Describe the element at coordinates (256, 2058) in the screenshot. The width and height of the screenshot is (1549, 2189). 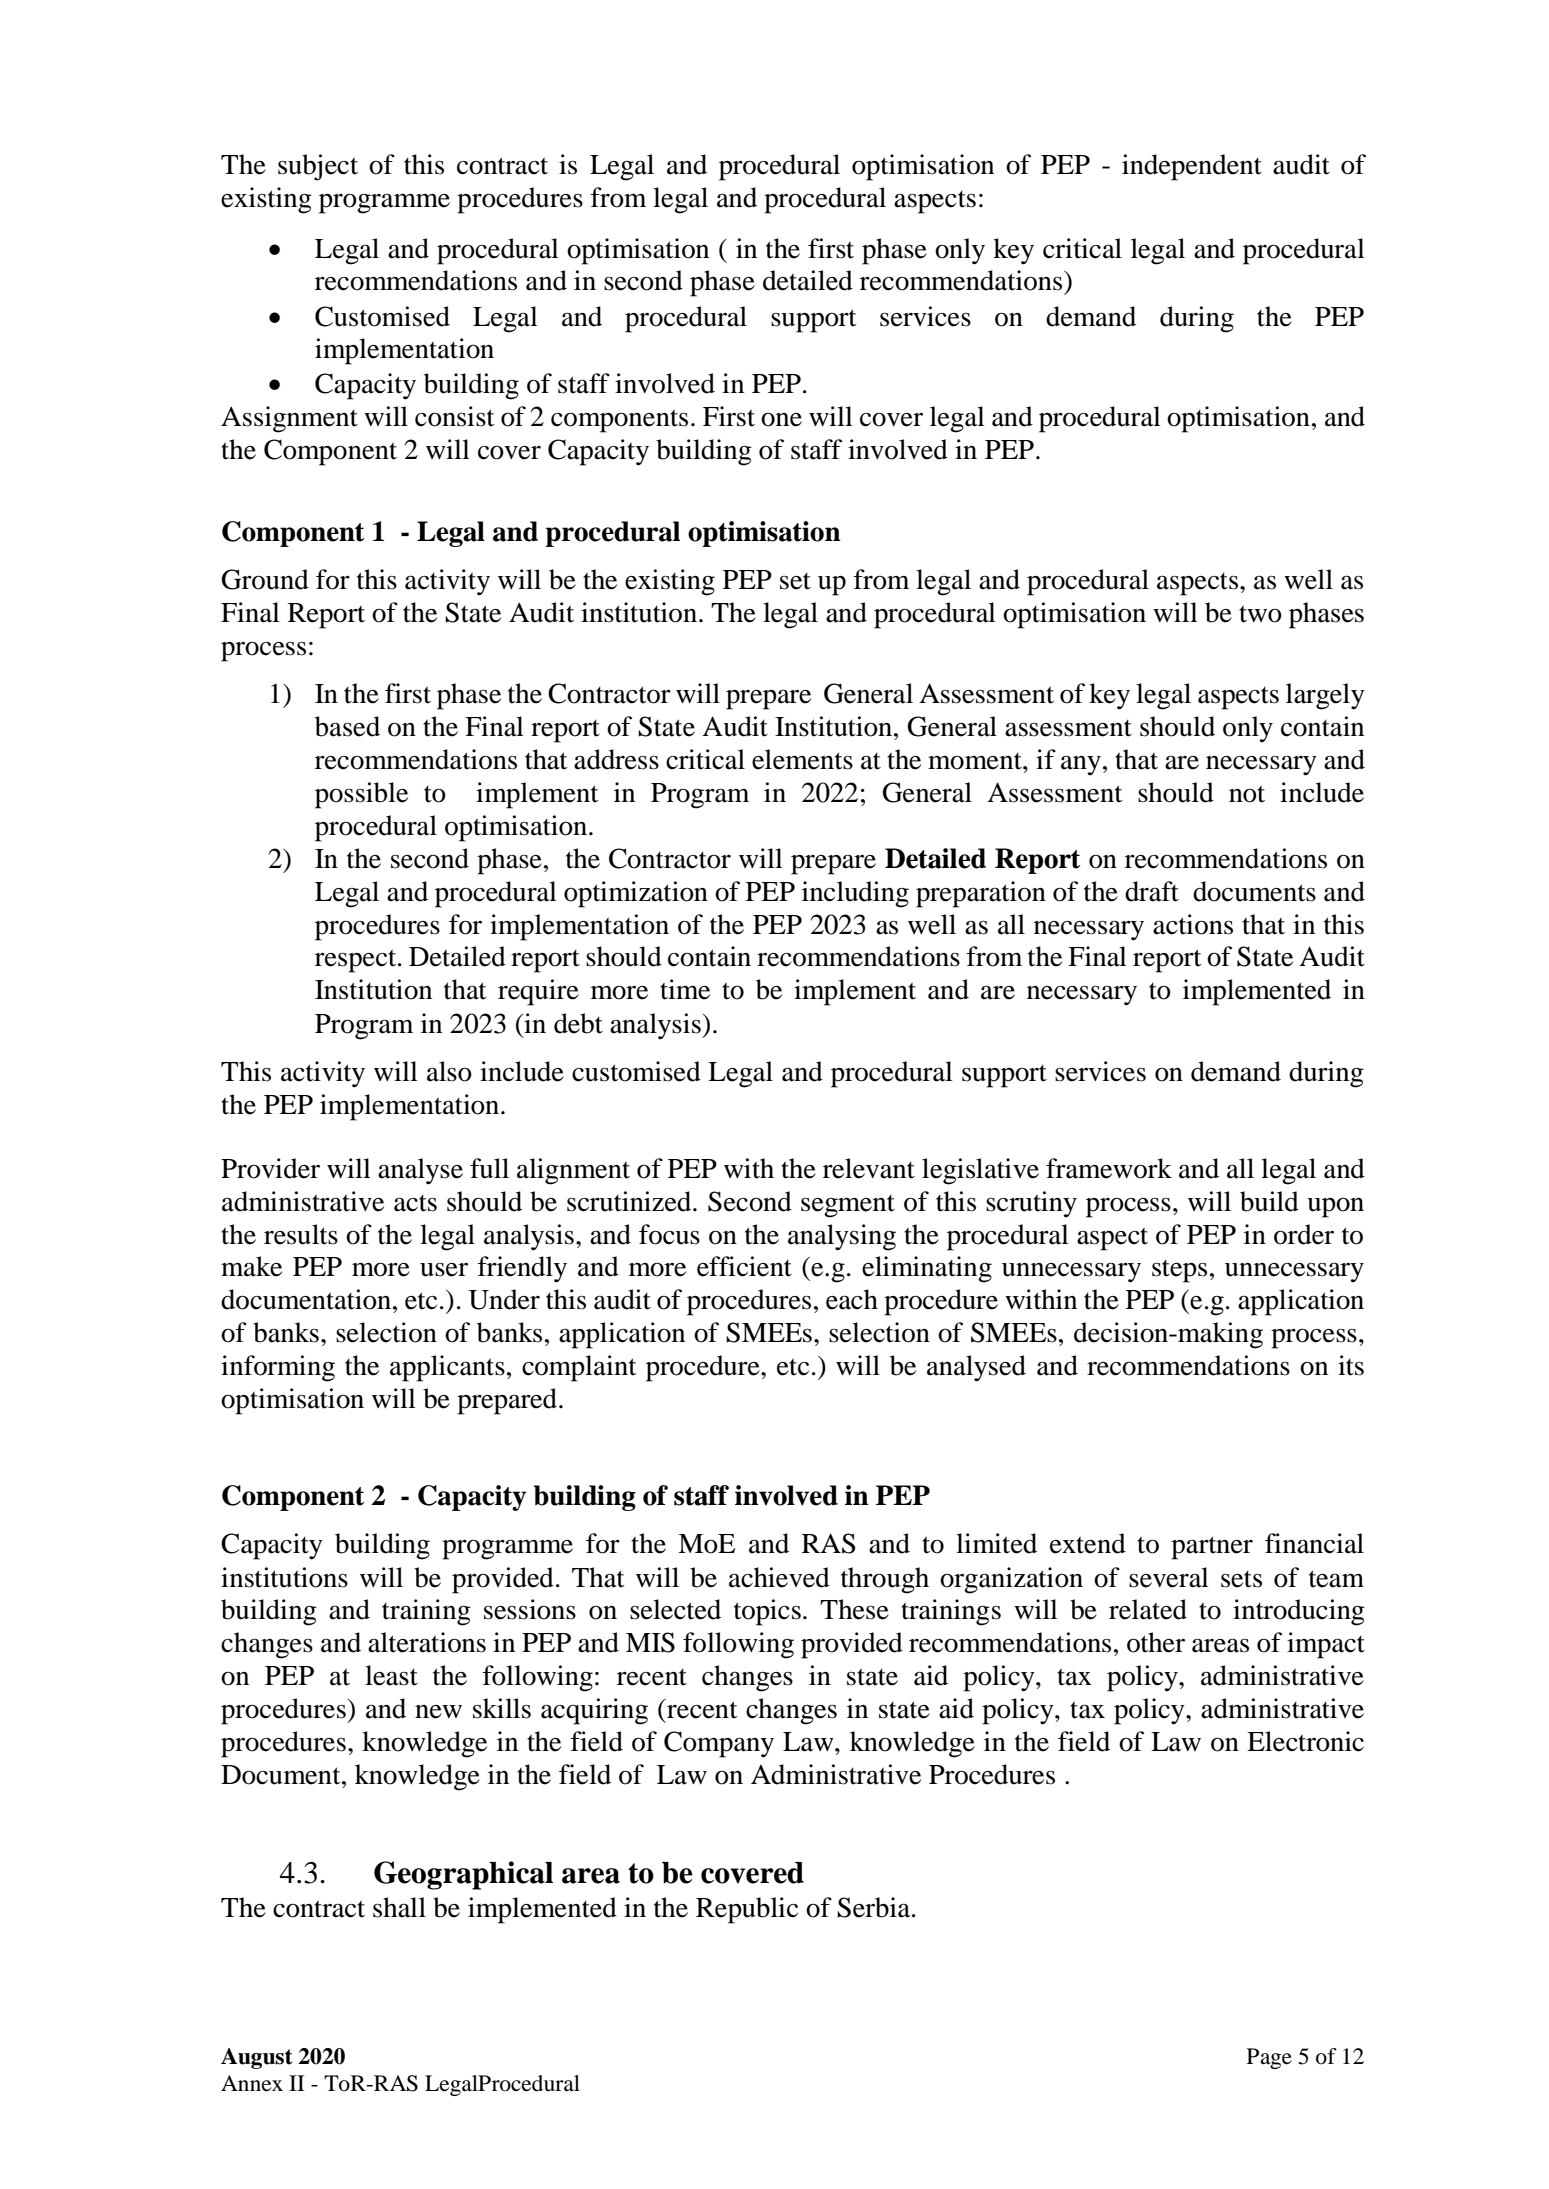
I see `August` at that location.
